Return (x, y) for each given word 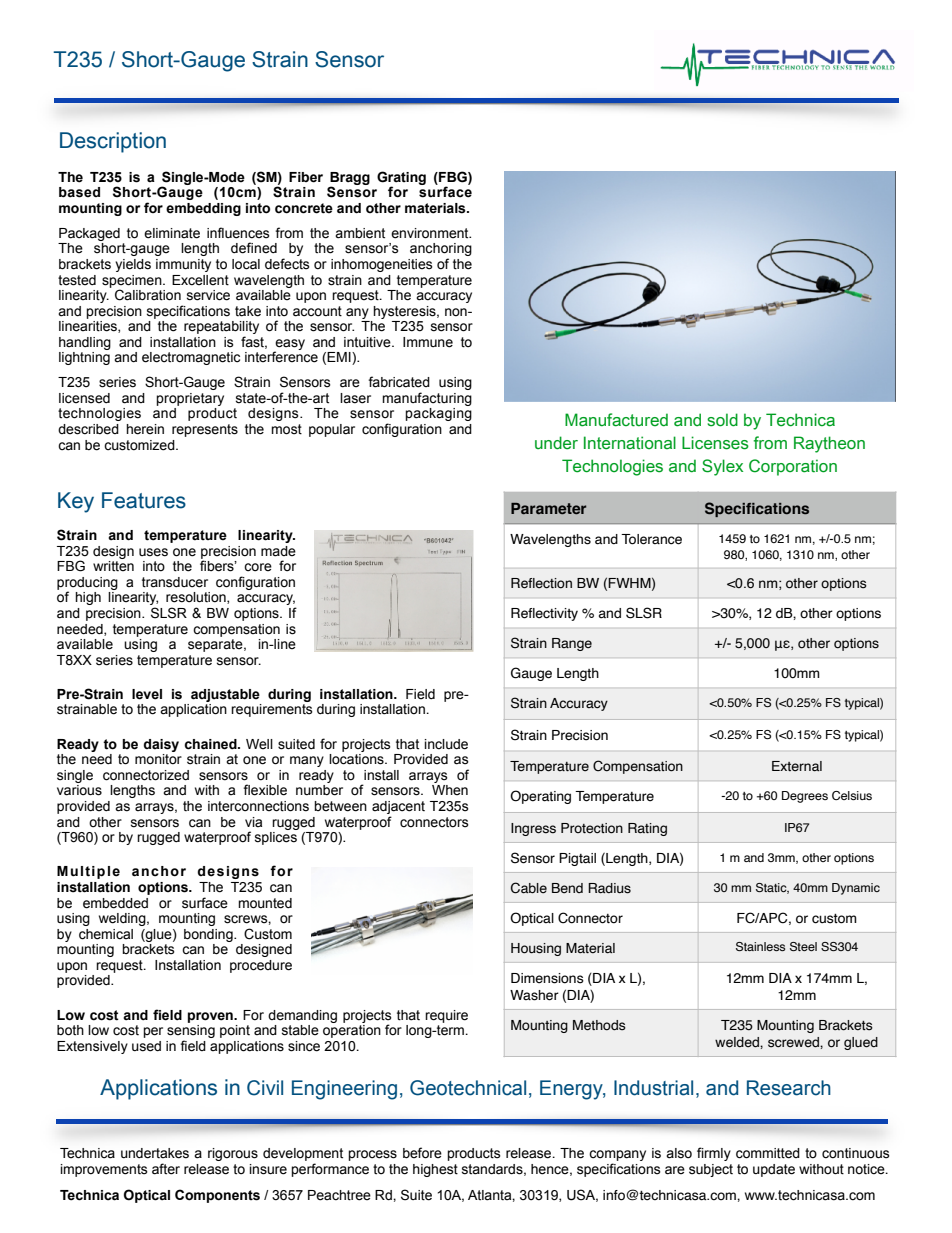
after (166, 1169)
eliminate (172, 233)
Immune (428, 342)
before (422, 1153)
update (774, 1170)
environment (431, 233)
